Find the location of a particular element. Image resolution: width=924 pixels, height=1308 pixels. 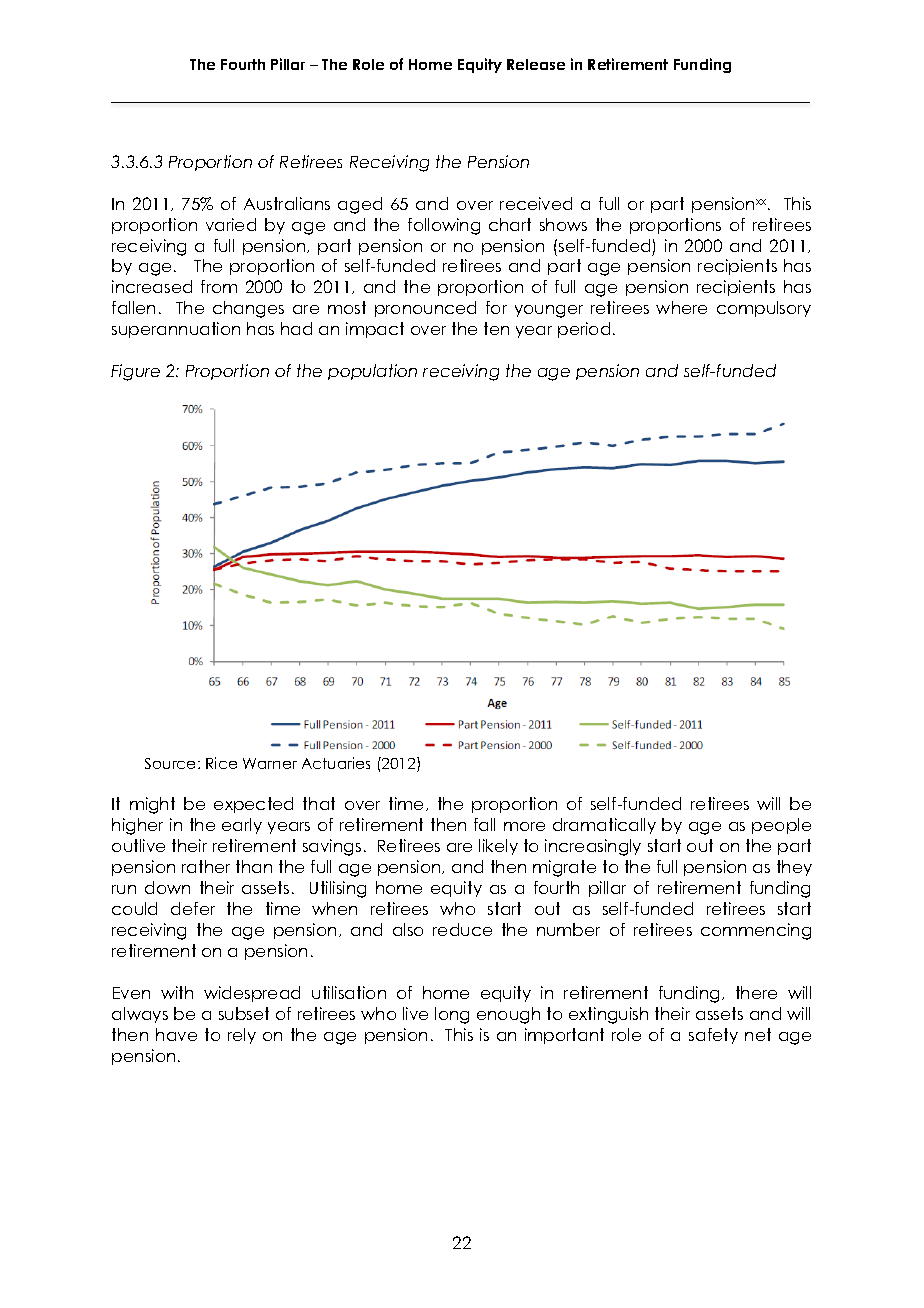

received is located at coordinates (536, 203).
